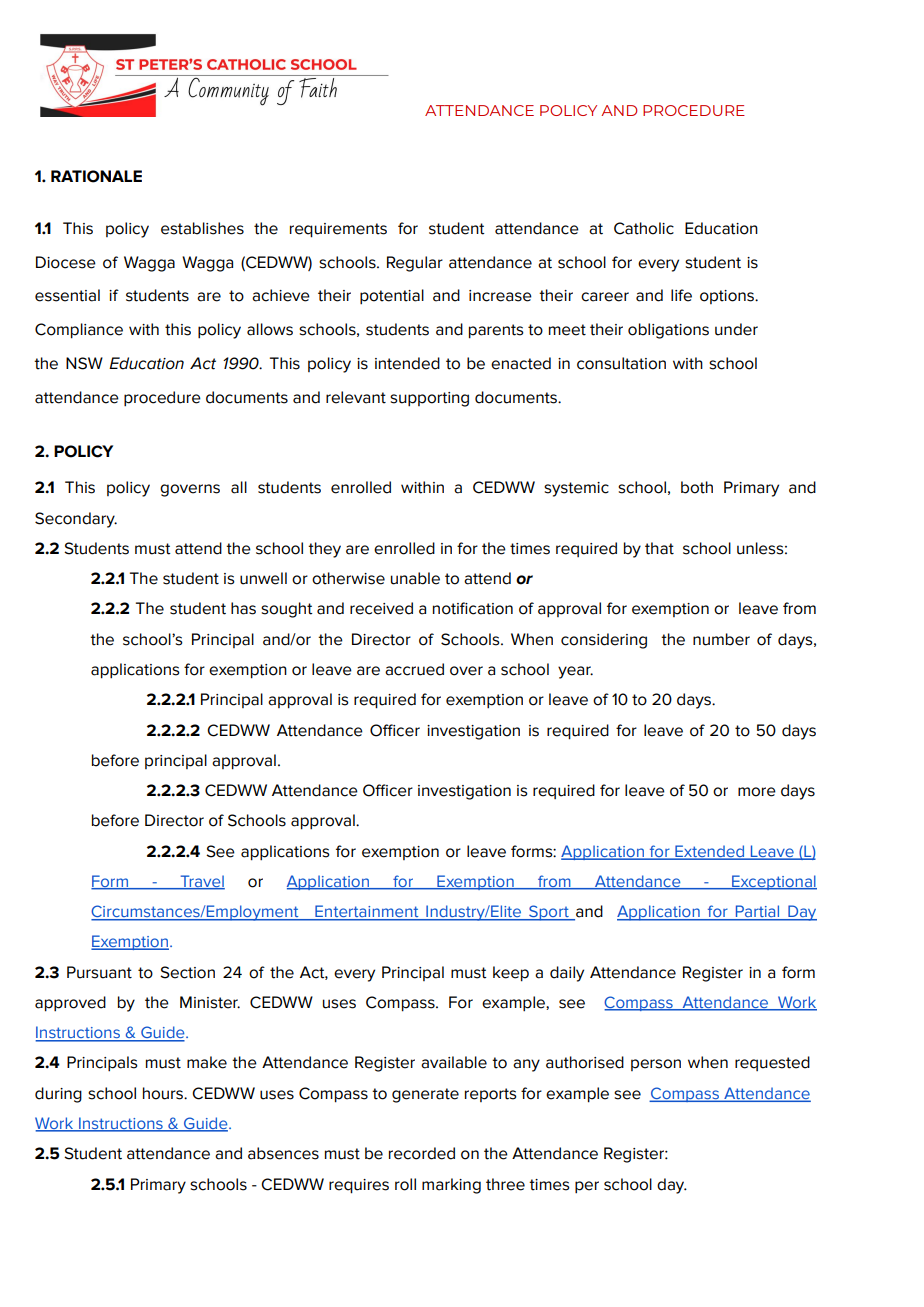 This screenshot has width=924, height=1307. I want to click on Regular, so click(415, 264).
